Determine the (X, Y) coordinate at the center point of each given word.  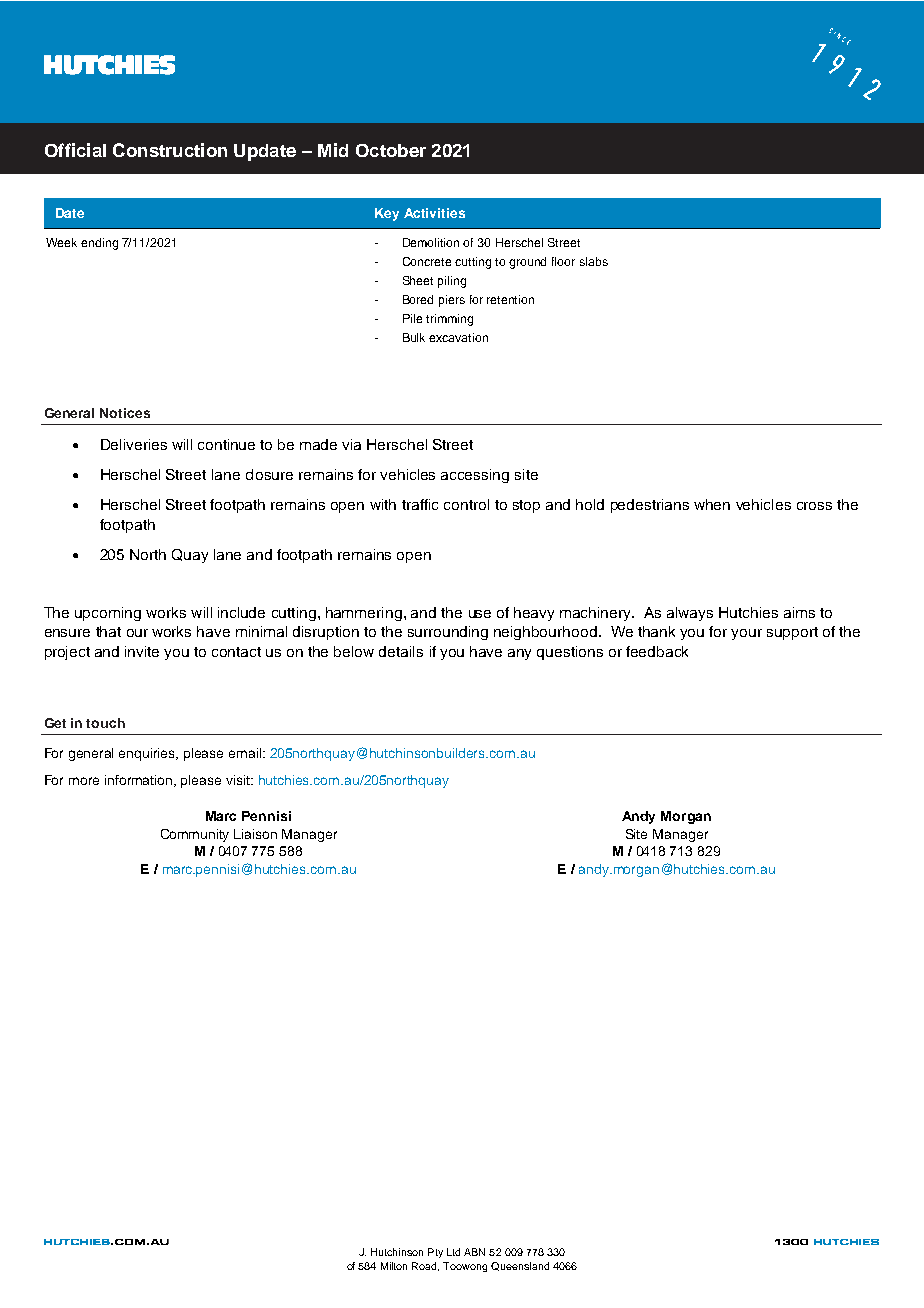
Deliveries (134, 444)
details (401, 651)
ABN (474, 1252)
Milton (394, 1266)
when (712, 504)
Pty (435, 1253)
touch (105, 723)
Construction (170, 150)
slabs (594, 261)
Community (195, 835)
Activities (434, 213)
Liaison (255, 834)
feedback (657, 651)
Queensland (520, 1266)
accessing (475, 476)
